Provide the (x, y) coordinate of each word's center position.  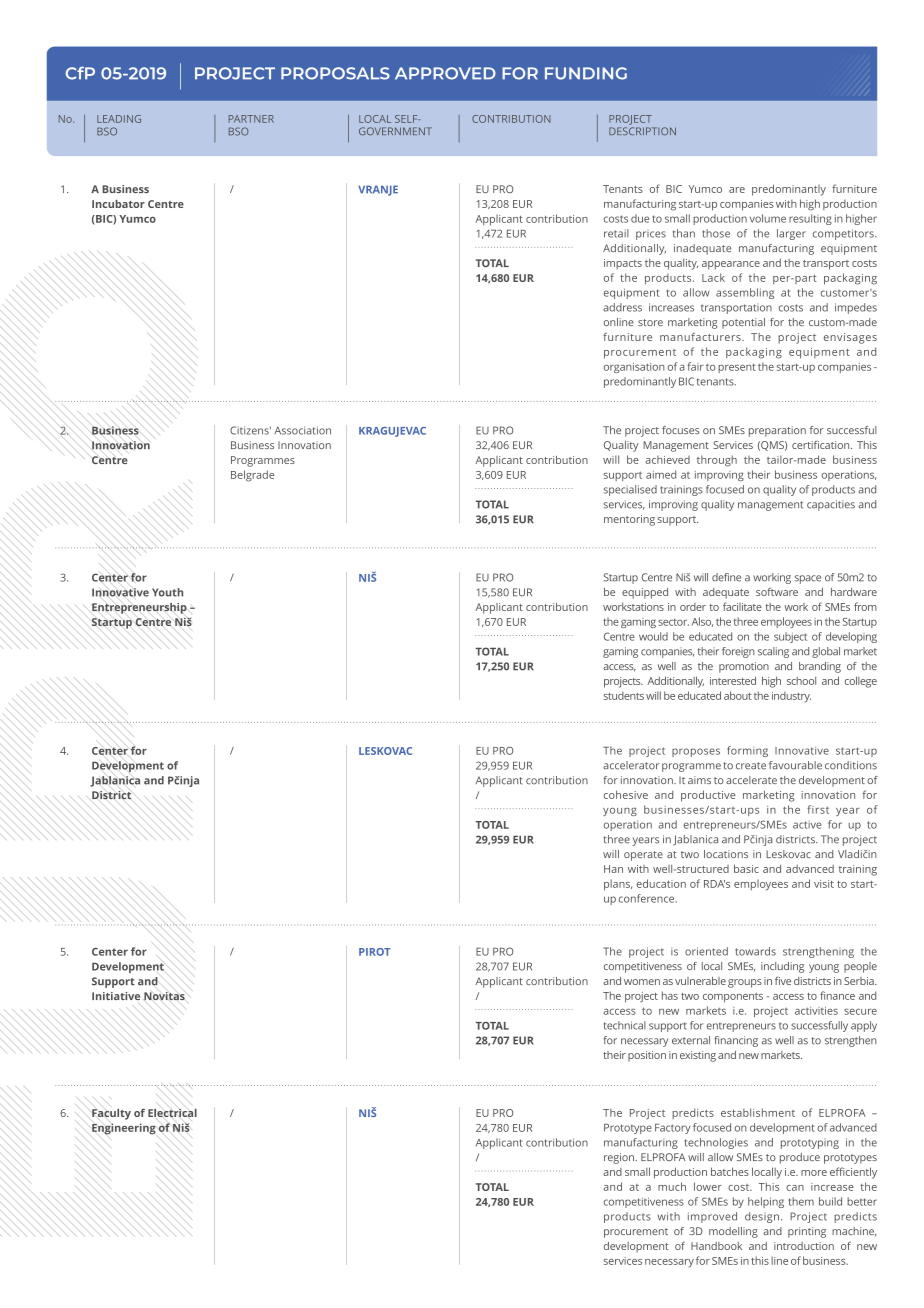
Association (302, 430)
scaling (773, 652)
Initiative (116, 996)
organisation (634, 368)
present (737, 368)
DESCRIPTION (642, 131)
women (642, 982)
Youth (167, 592)
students (624, 695)
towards (755, 951)
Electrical (172, 1113)
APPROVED (445, 73)
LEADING (119, 119)
